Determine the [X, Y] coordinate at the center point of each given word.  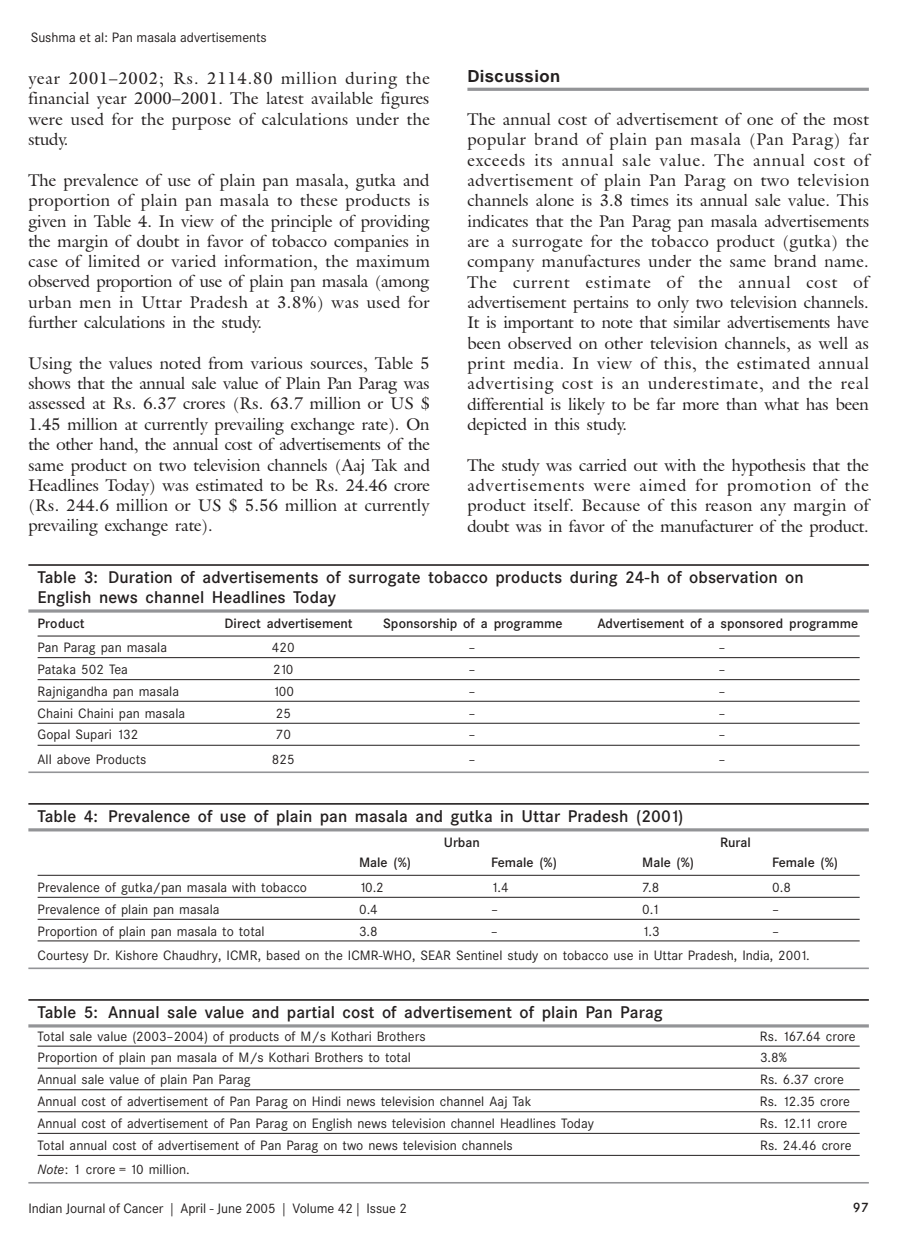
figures [405, 100]
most [851, 120]
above [73, 759]
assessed [57, 403]
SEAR [436, 955]
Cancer [144, 1208]
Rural [735, 842]
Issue [381, 1208]
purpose [201, 123]
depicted [497, 426]
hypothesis [768, 467]
